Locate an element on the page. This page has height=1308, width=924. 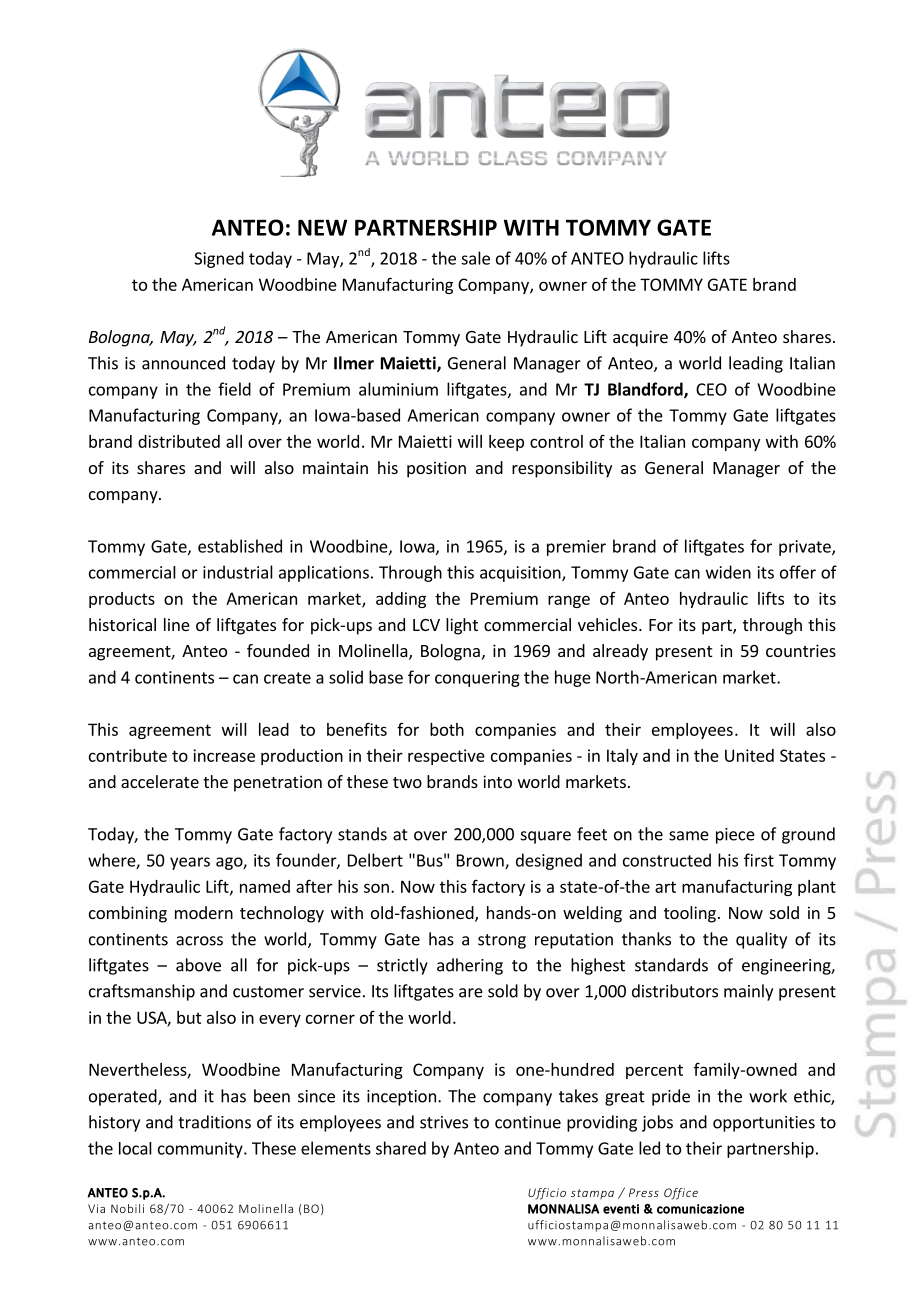
acquire is located at coordinates (640, 338).
